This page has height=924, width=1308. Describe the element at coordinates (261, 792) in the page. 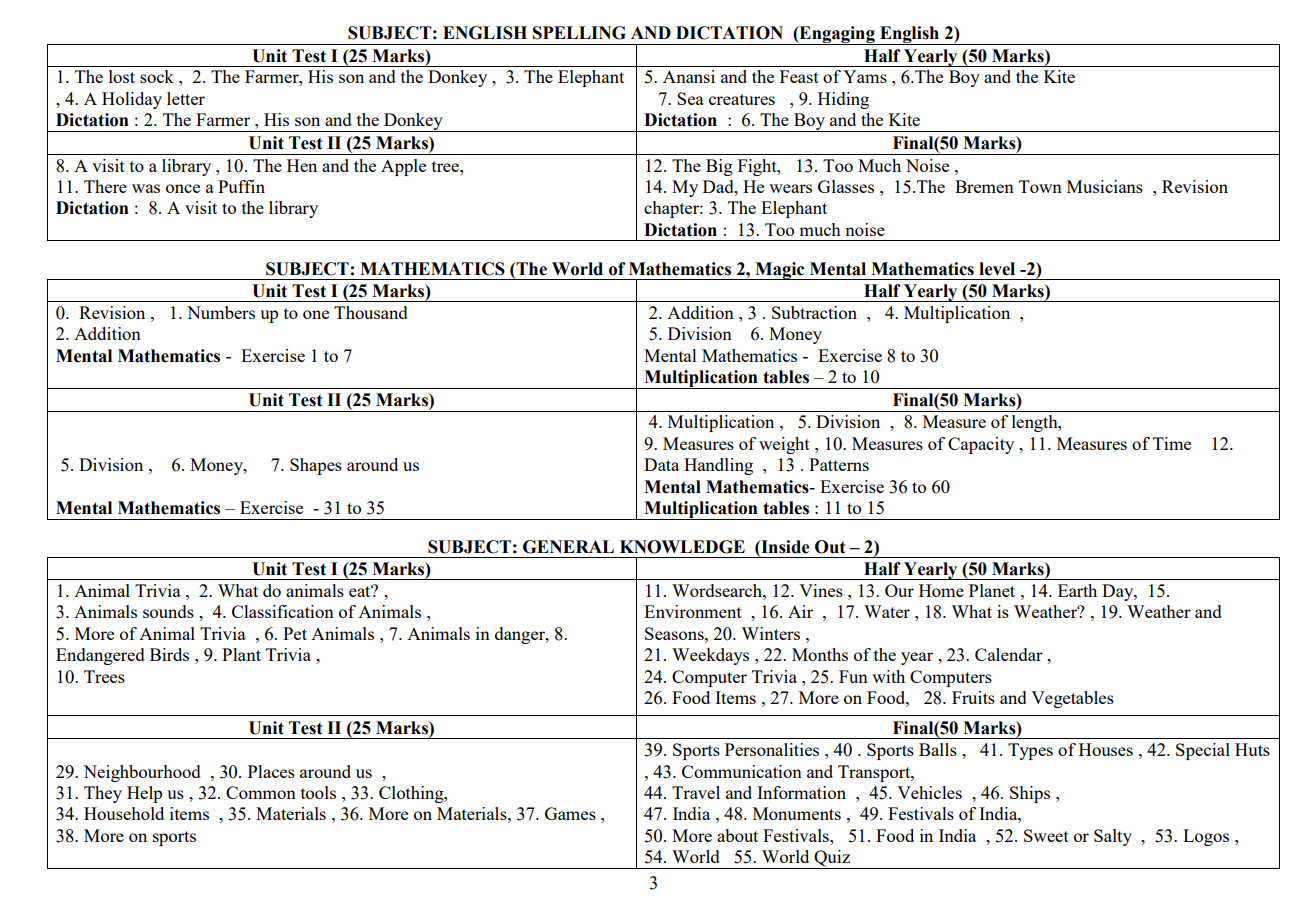

I see `Common` at that location.
